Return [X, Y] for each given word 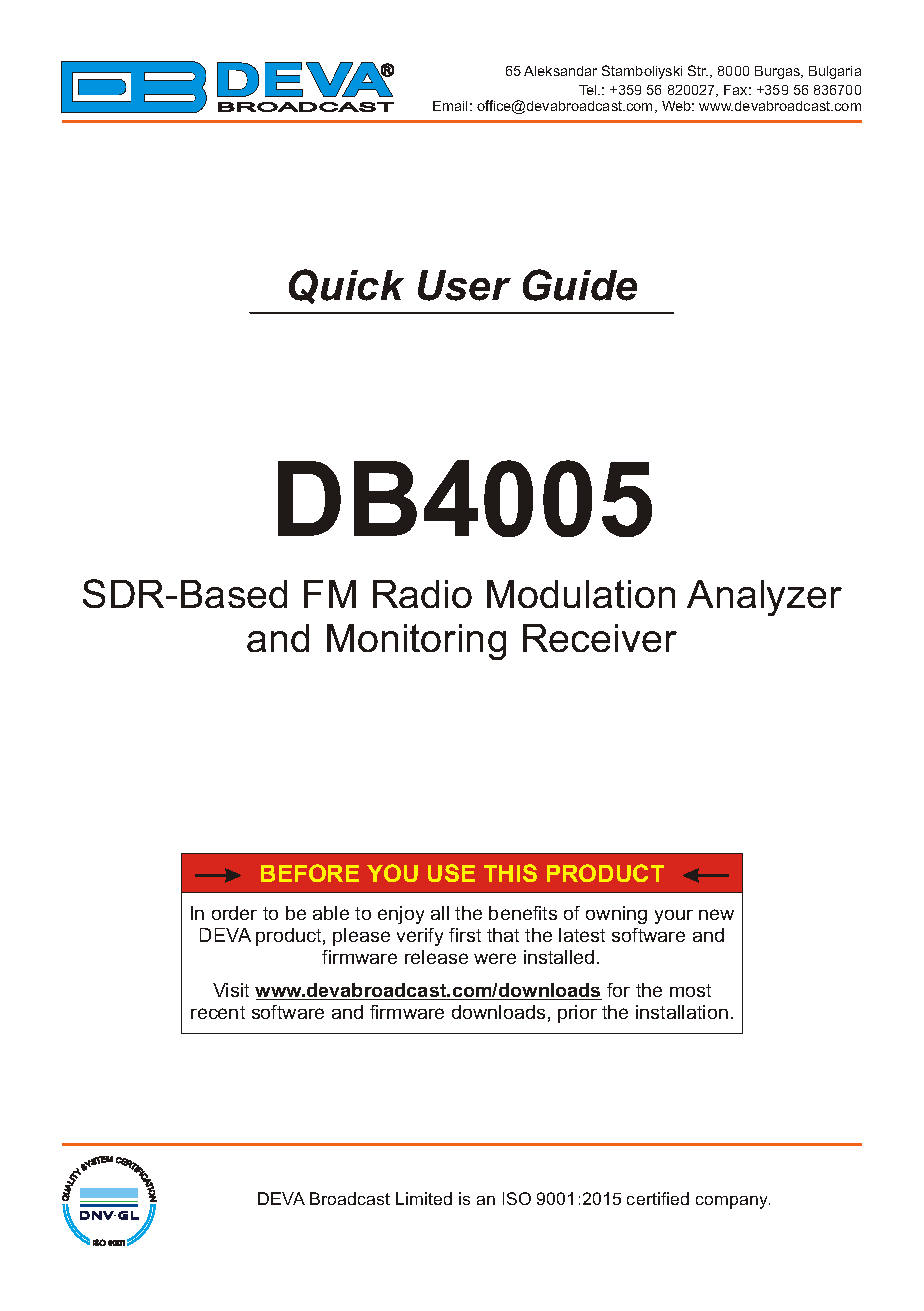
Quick [346, 286]
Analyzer [764, 598]
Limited [424, 1198]
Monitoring [416, 642]
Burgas [778, 72]
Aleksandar [560, 71]
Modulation [581, 594]
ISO [517, 1198]
